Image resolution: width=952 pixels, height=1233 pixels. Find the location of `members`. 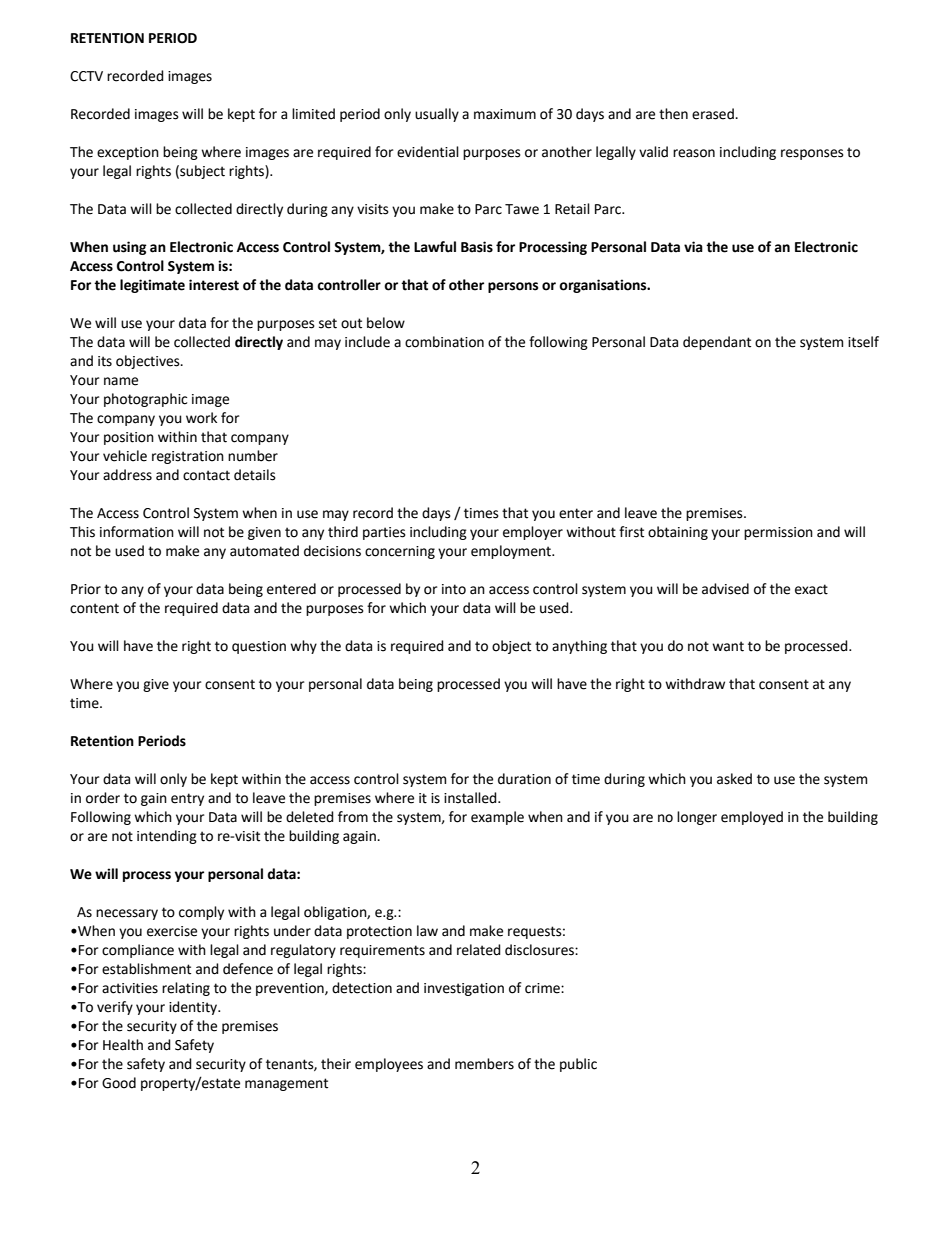

members is located at coordinates (484, 1064).
